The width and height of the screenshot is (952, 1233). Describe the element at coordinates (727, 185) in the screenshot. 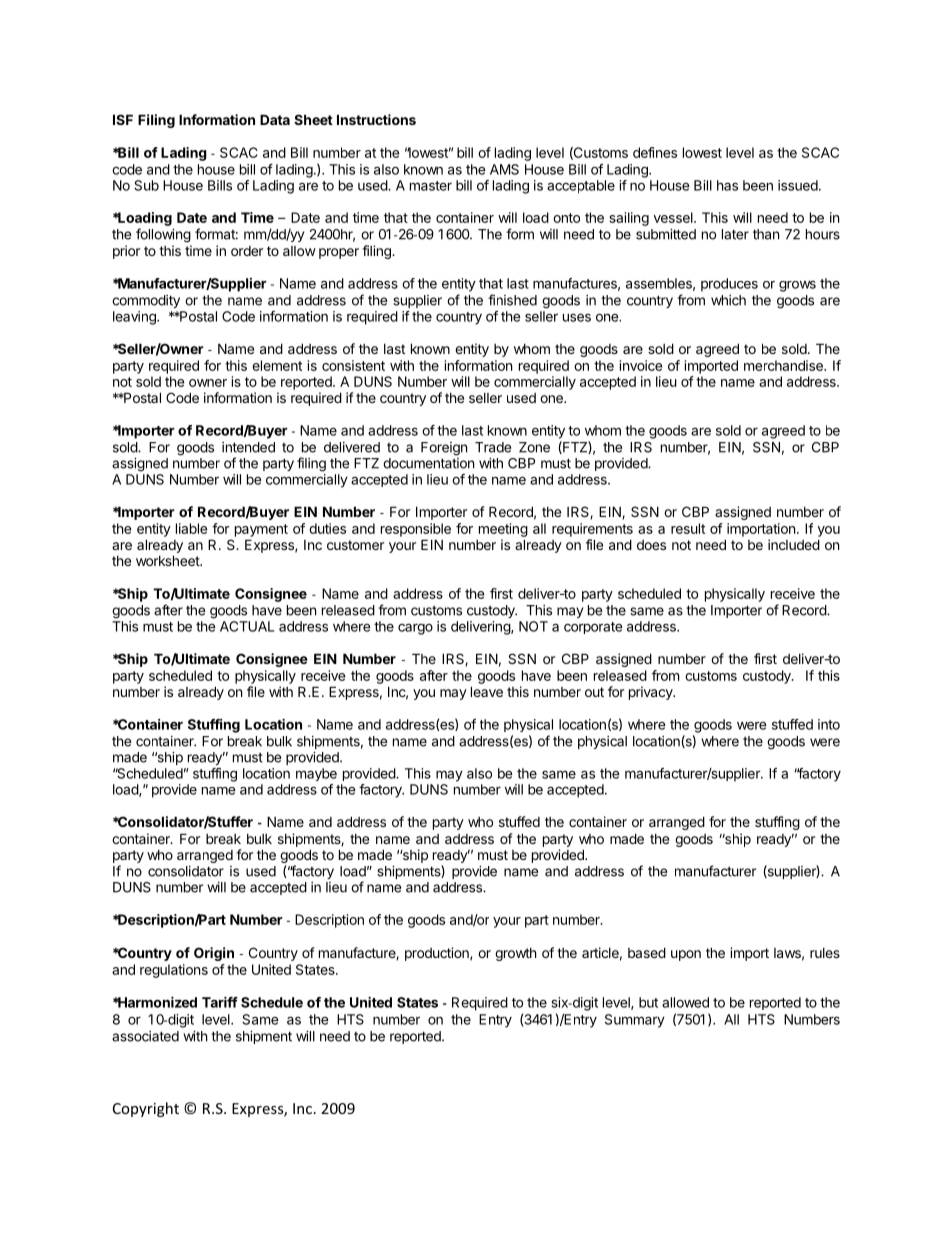

I see `has` at that location.
